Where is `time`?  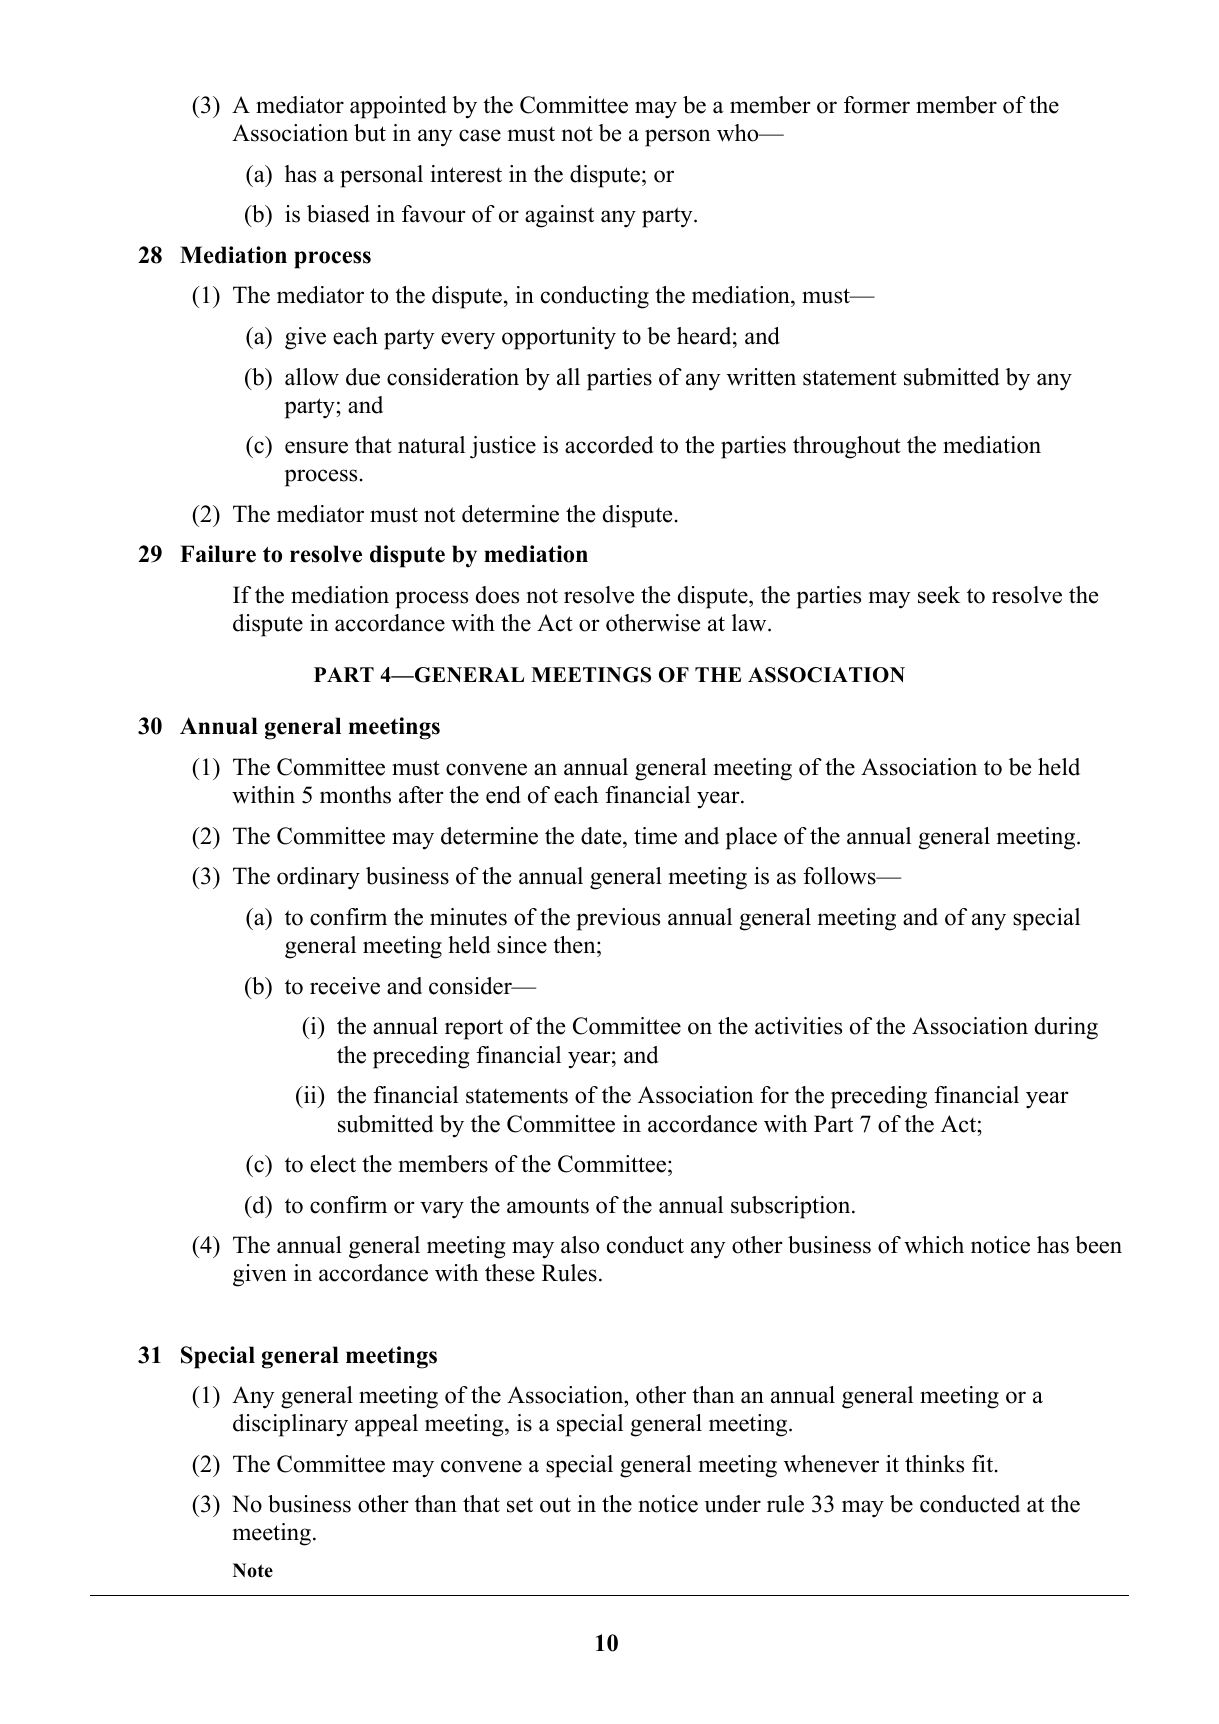
time is located at coordinates (655, 836).
